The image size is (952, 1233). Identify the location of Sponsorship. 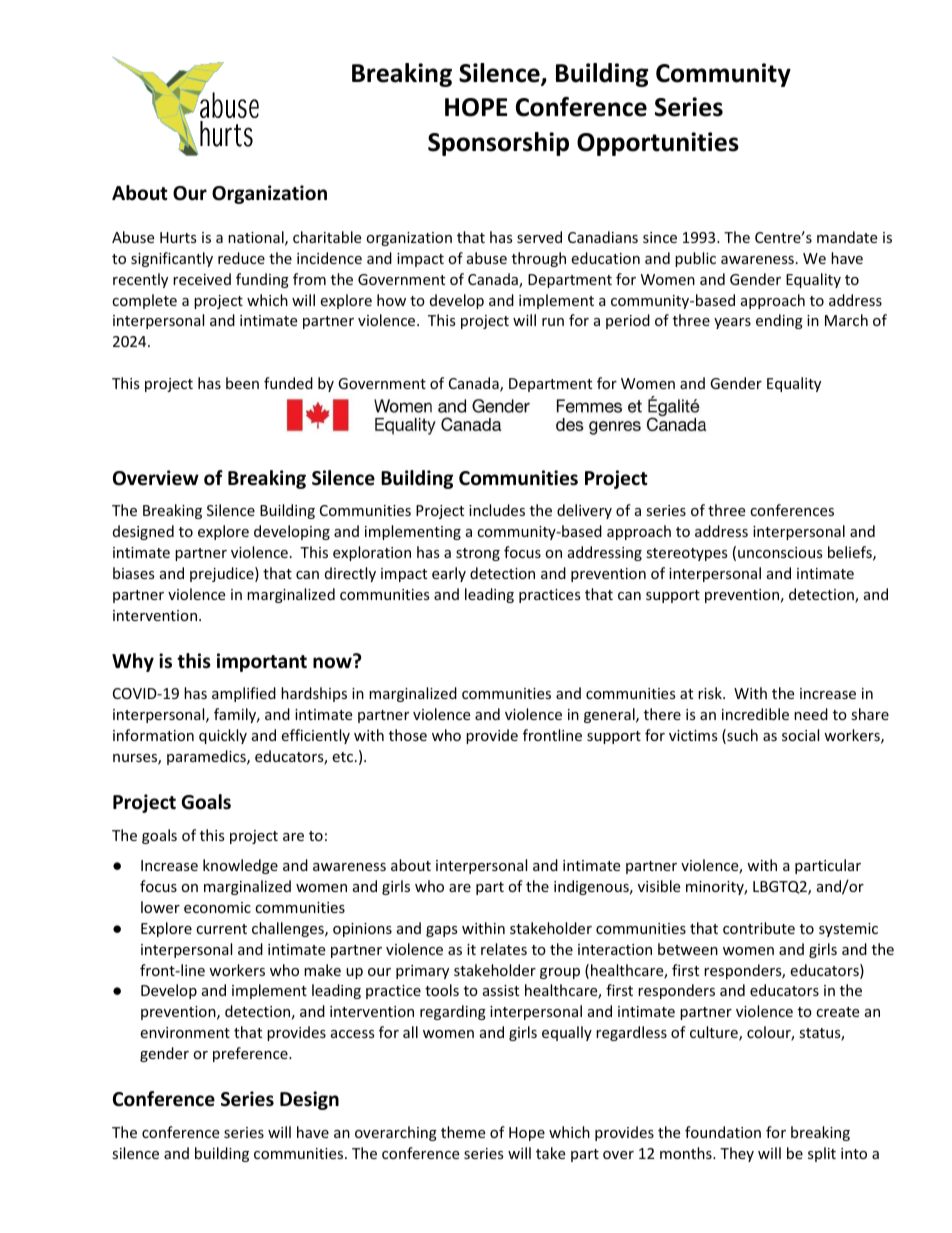
(498, 144).
